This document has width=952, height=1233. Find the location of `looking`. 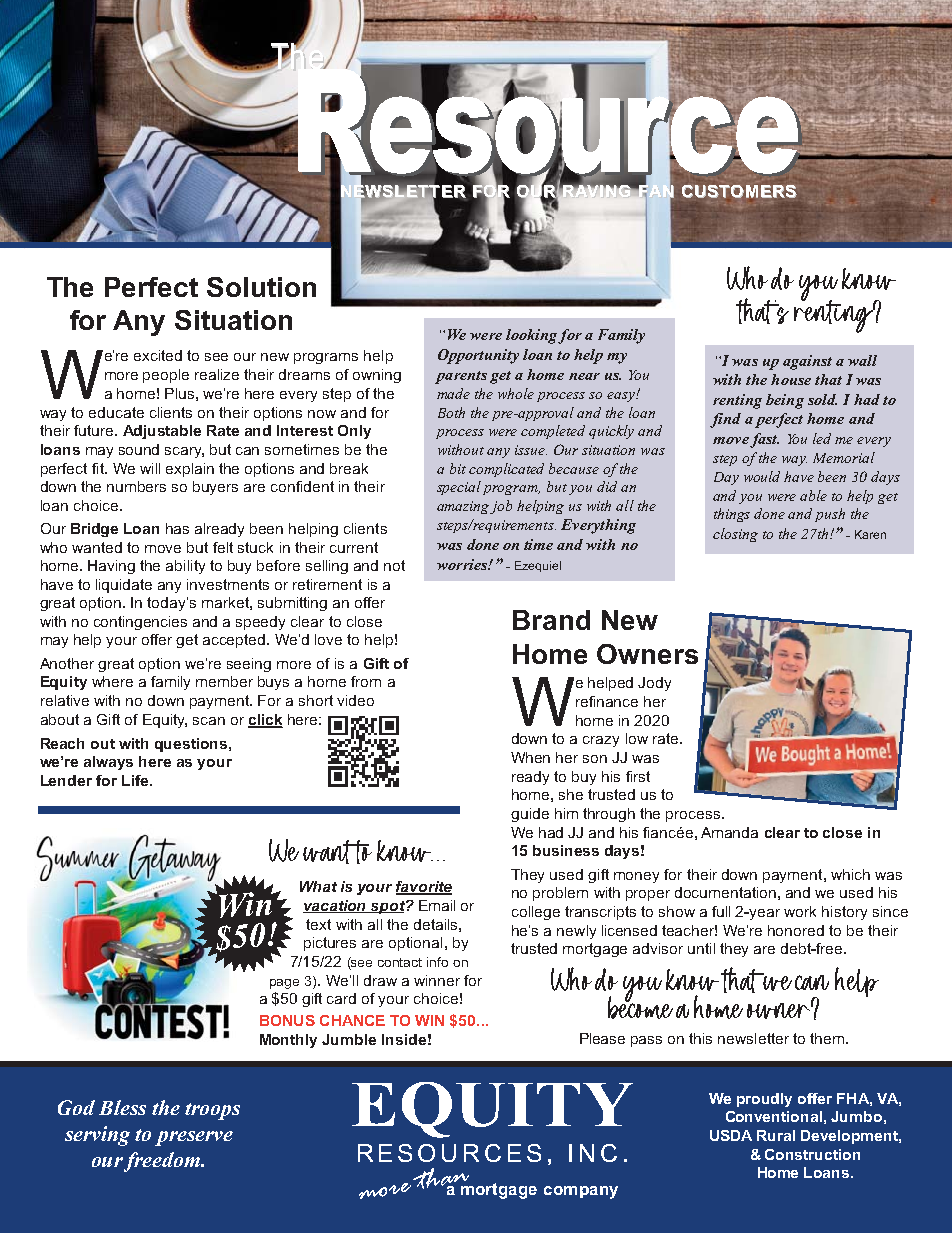

looking is located at coordinates (532, 336).
